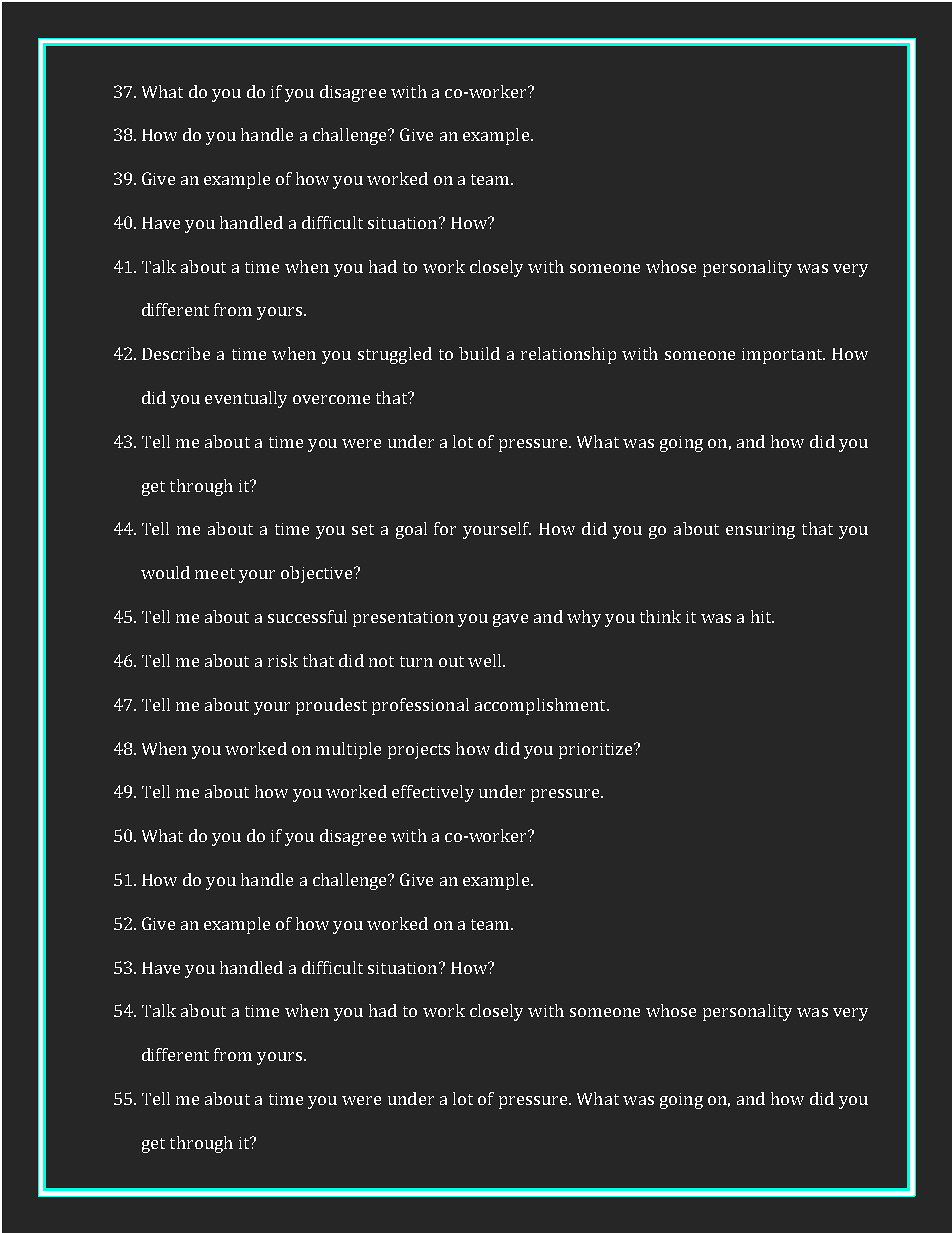  Describe the element at coordinates (597, 751) in the page. I see `prioritize` at that location.
